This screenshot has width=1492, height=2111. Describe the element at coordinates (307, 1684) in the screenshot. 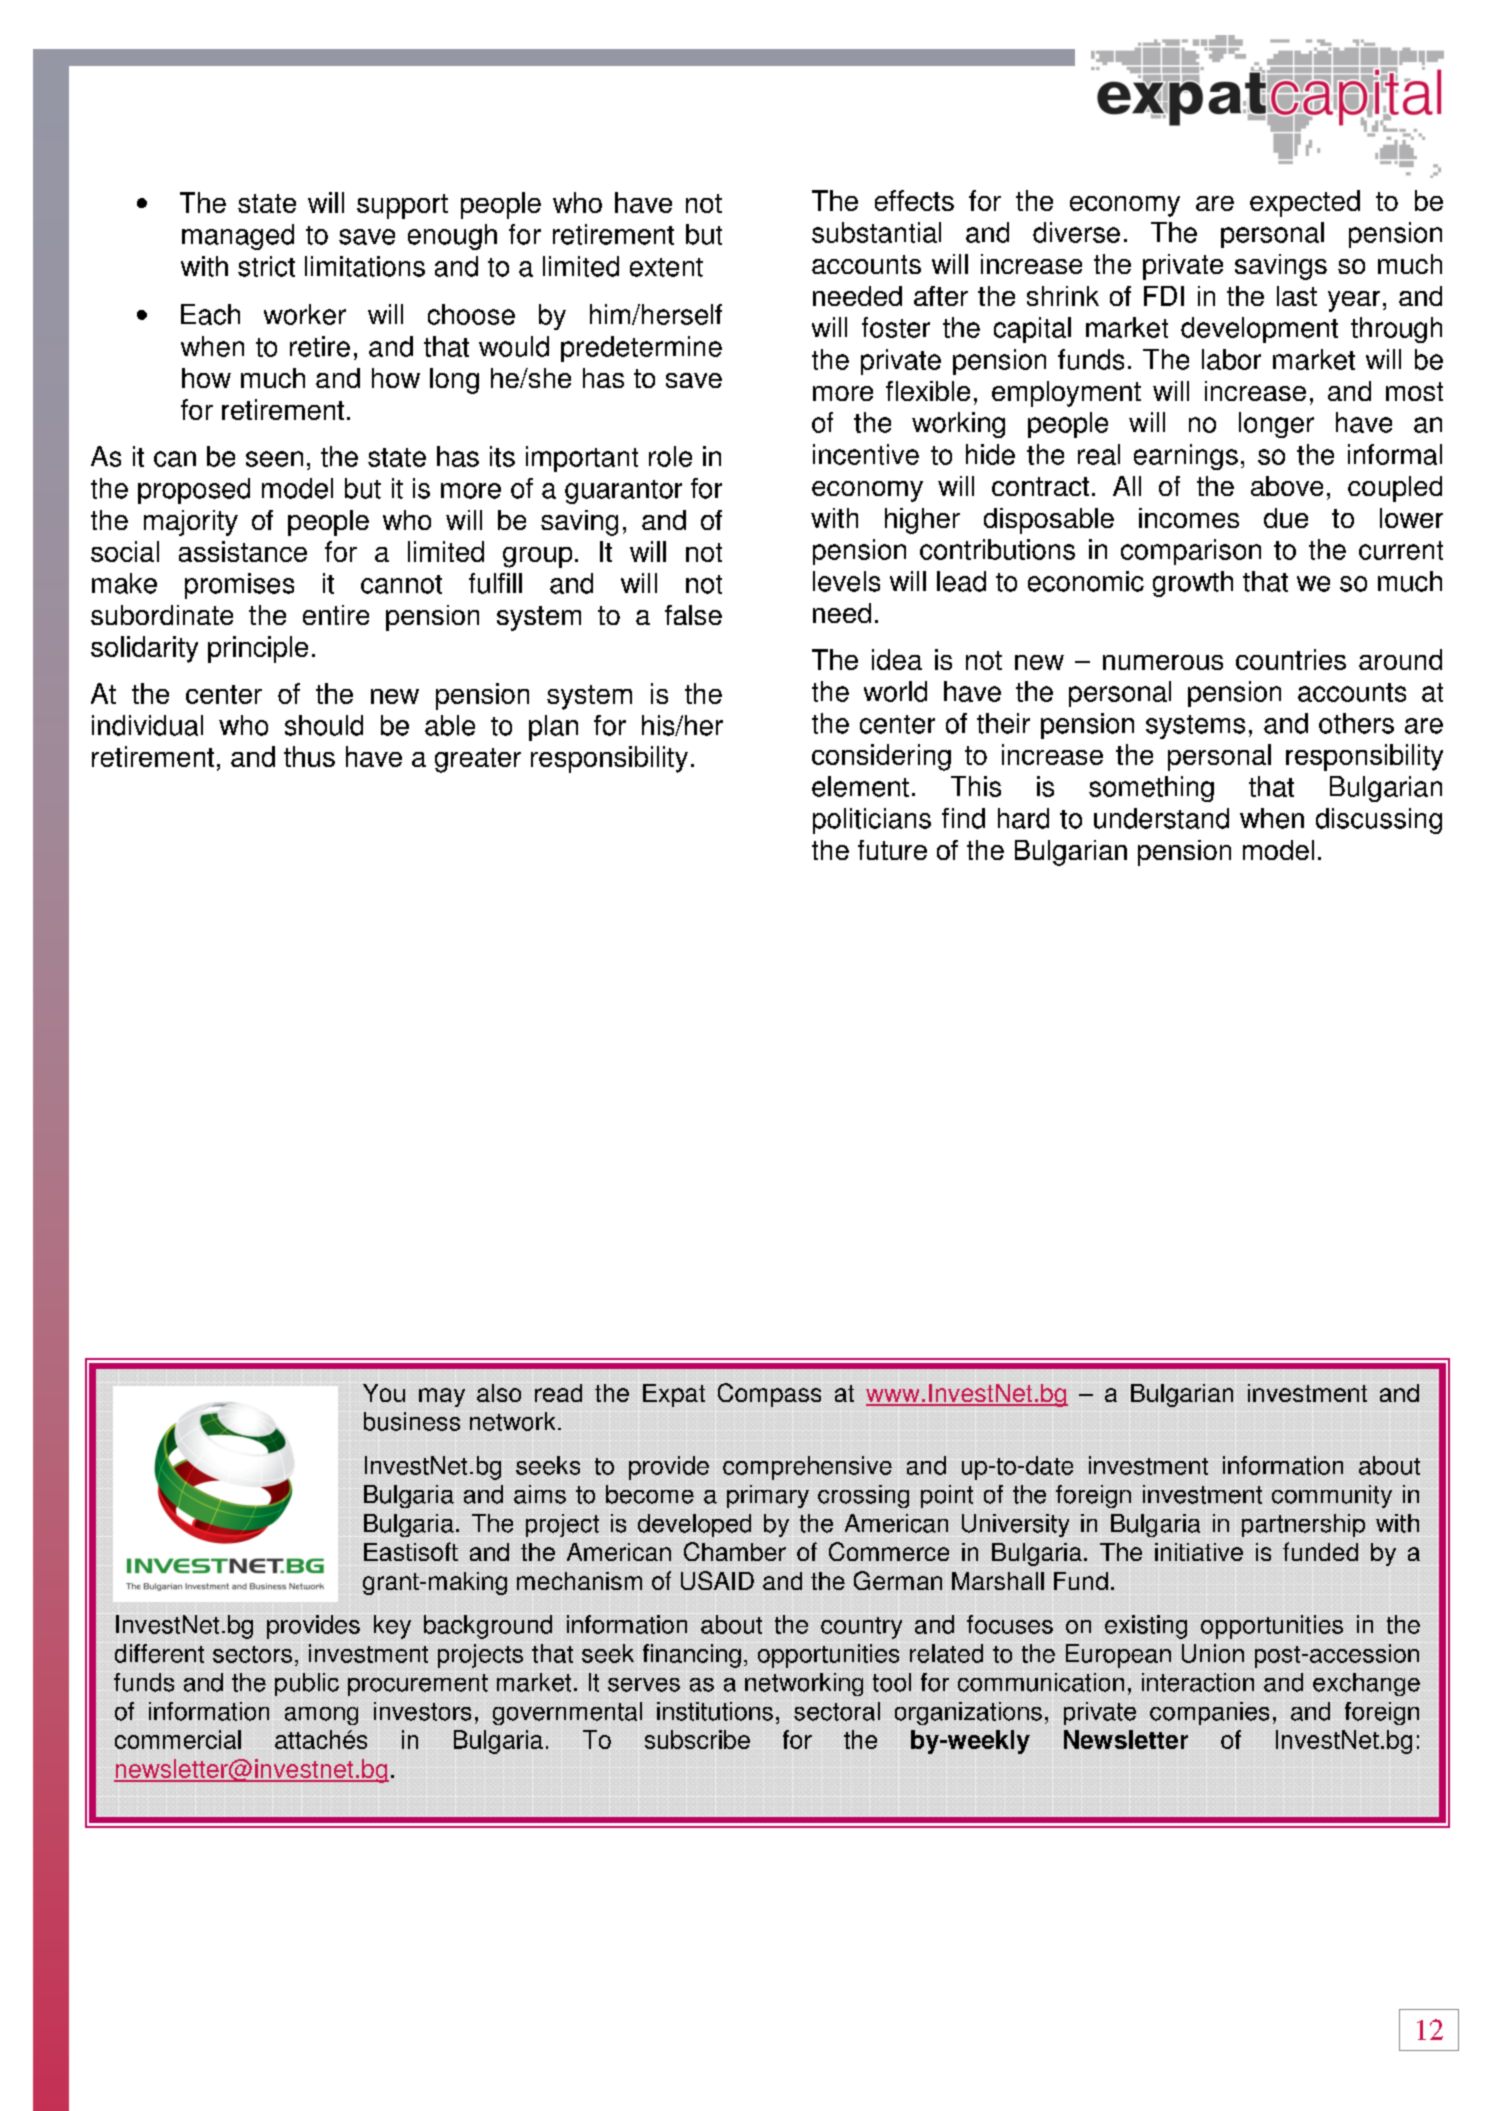

I see `public` at that location.
